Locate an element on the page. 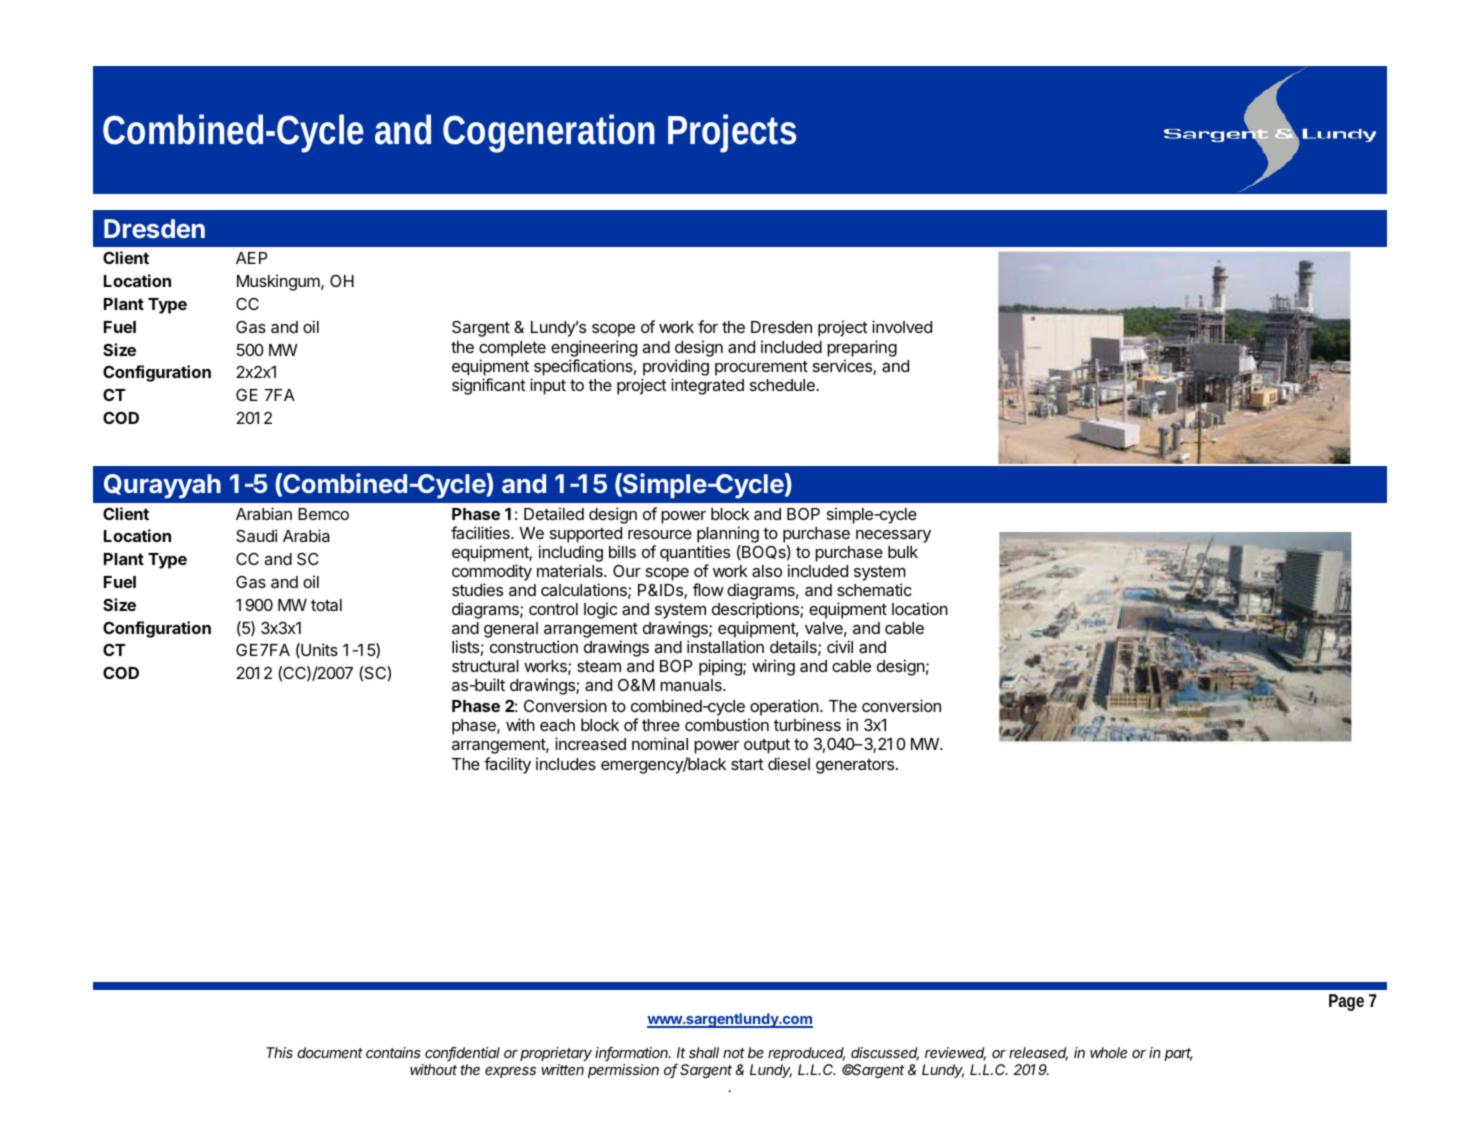 This image has height=1128, width=1460. also is located at coordinates (767, 571).
